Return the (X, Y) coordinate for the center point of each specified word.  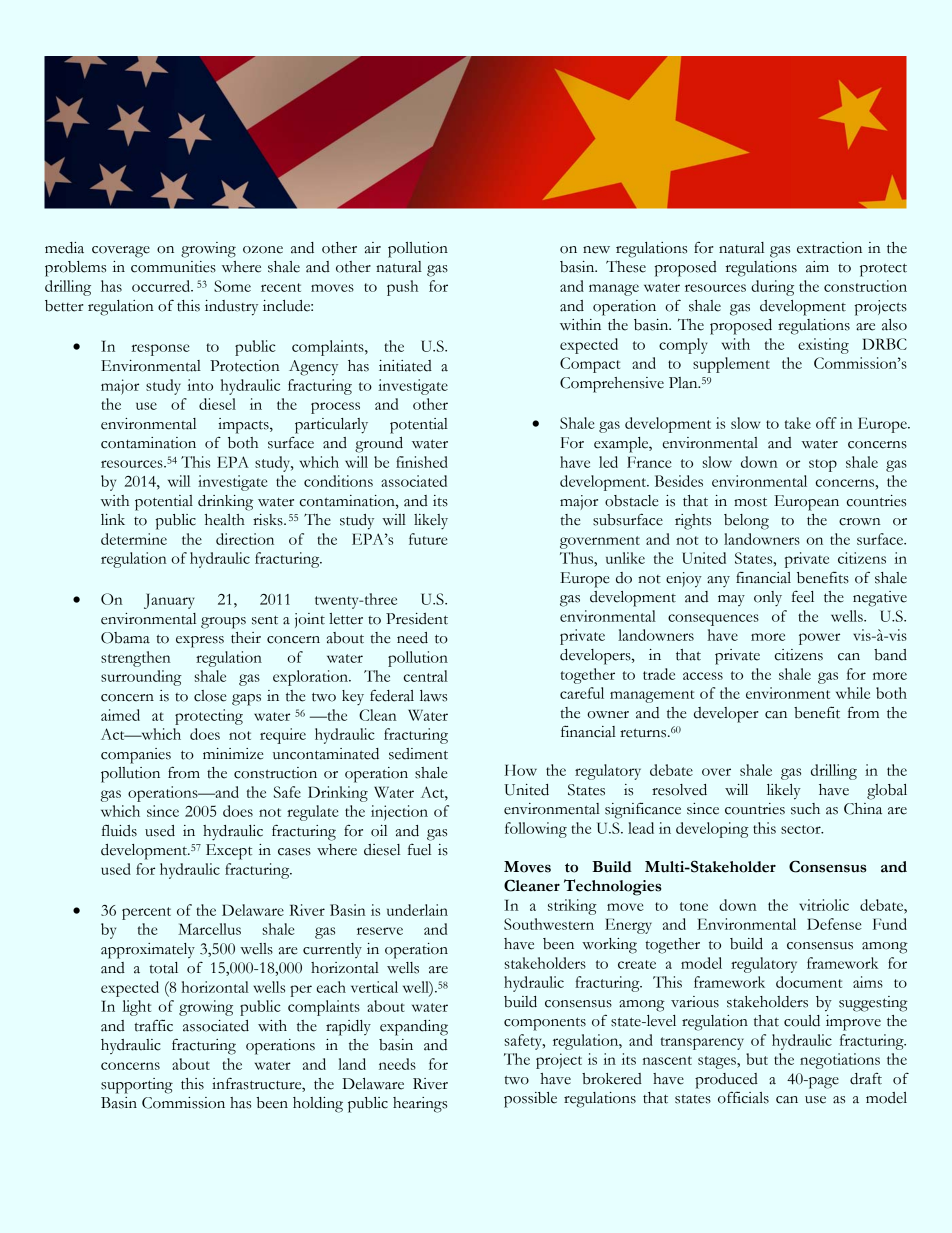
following (536, 830)
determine (134, 539)
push (402, 288)
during (772, 288)
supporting (137, 1086)
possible (530, 1100)
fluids (119, 830)
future (428, 539)
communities (173, 267)
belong (746, 522)
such (805, 809)
